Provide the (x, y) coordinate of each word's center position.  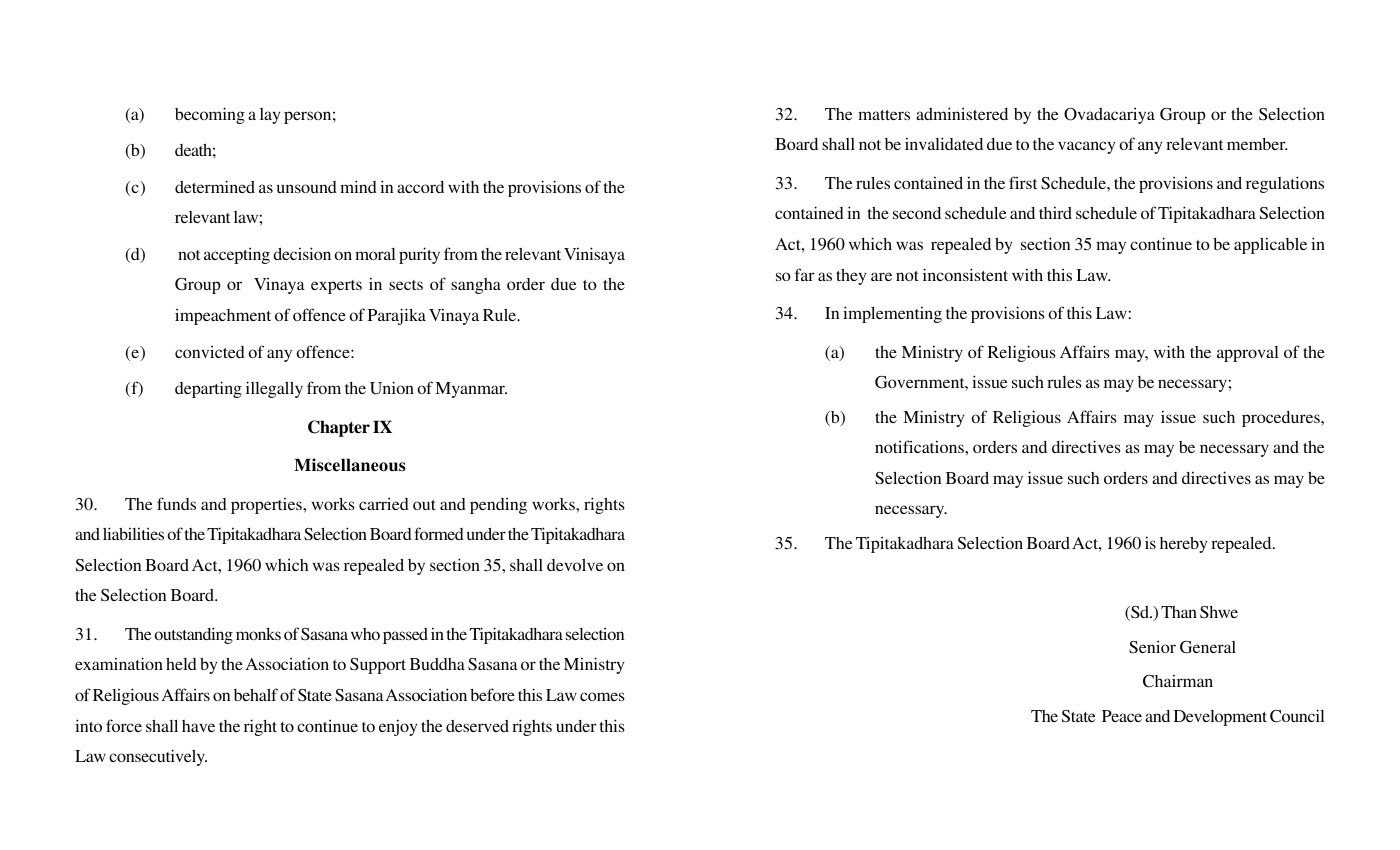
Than (1179, 612)
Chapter (339, 428)
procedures (1282, 419)
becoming (210, 115)
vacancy (1086, 147)
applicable (1270, 245)
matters (884, 115)
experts (336, 287)
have (198, 726)
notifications (920, 446)
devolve (575, 565)
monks (258, 634)
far (805, 274)
